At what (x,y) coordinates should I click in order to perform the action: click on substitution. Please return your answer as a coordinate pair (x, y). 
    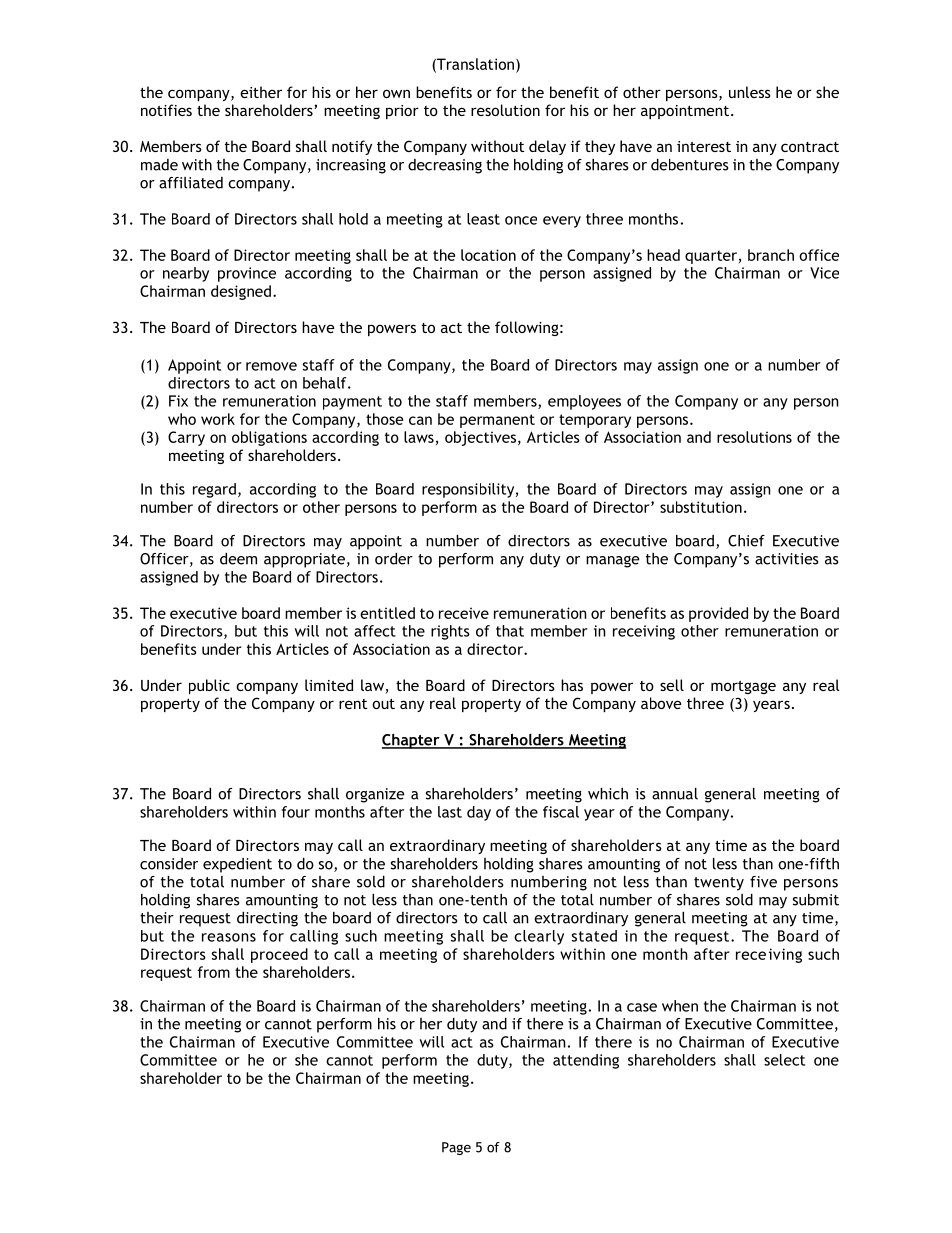
    Looking at the image, I should click on (701, 507).
